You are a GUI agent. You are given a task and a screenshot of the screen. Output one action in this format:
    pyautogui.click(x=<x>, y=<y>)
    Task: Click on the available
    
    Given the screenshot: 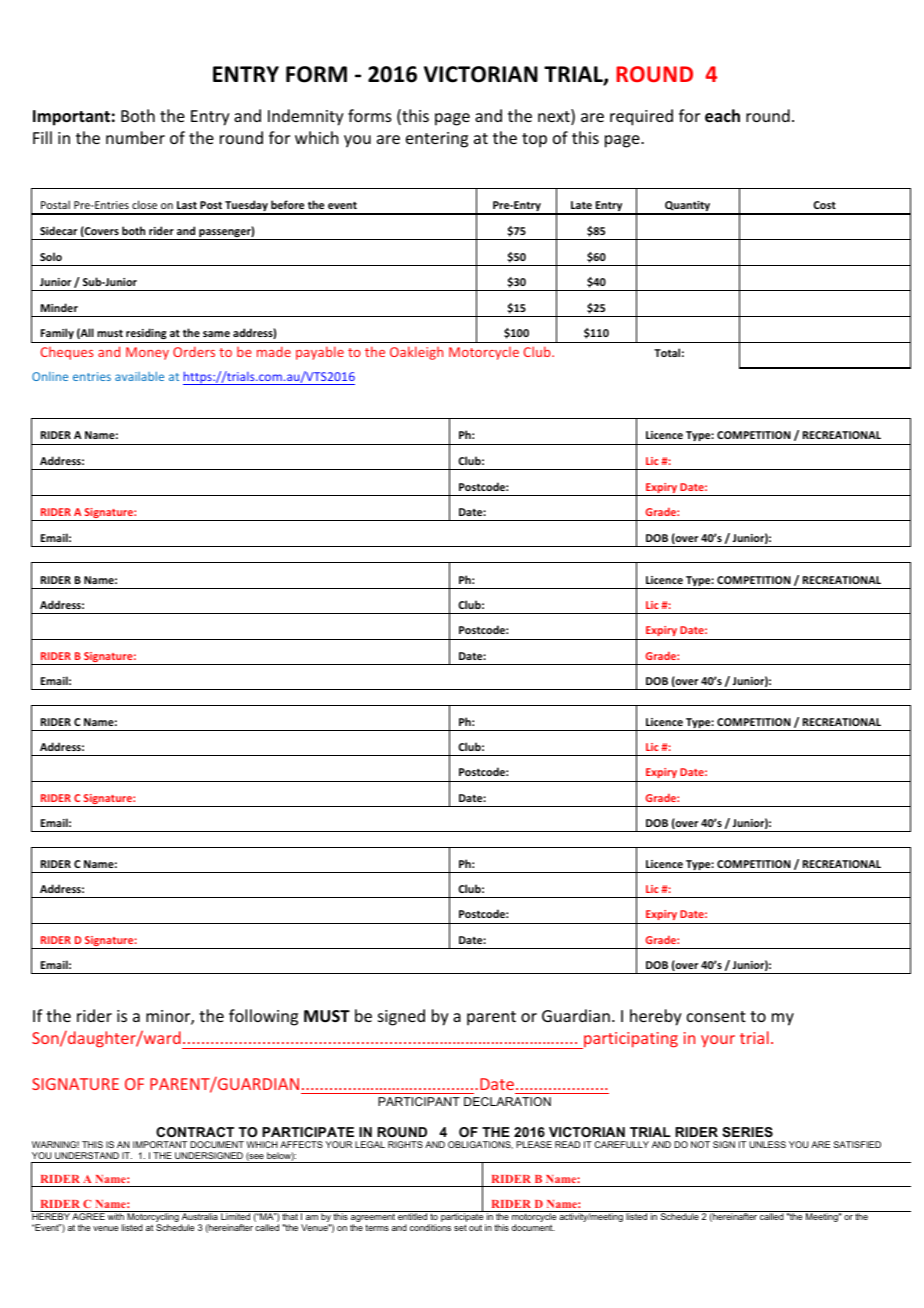 What is the action you would take?
    pyautogui.click(x=139, y=376)
